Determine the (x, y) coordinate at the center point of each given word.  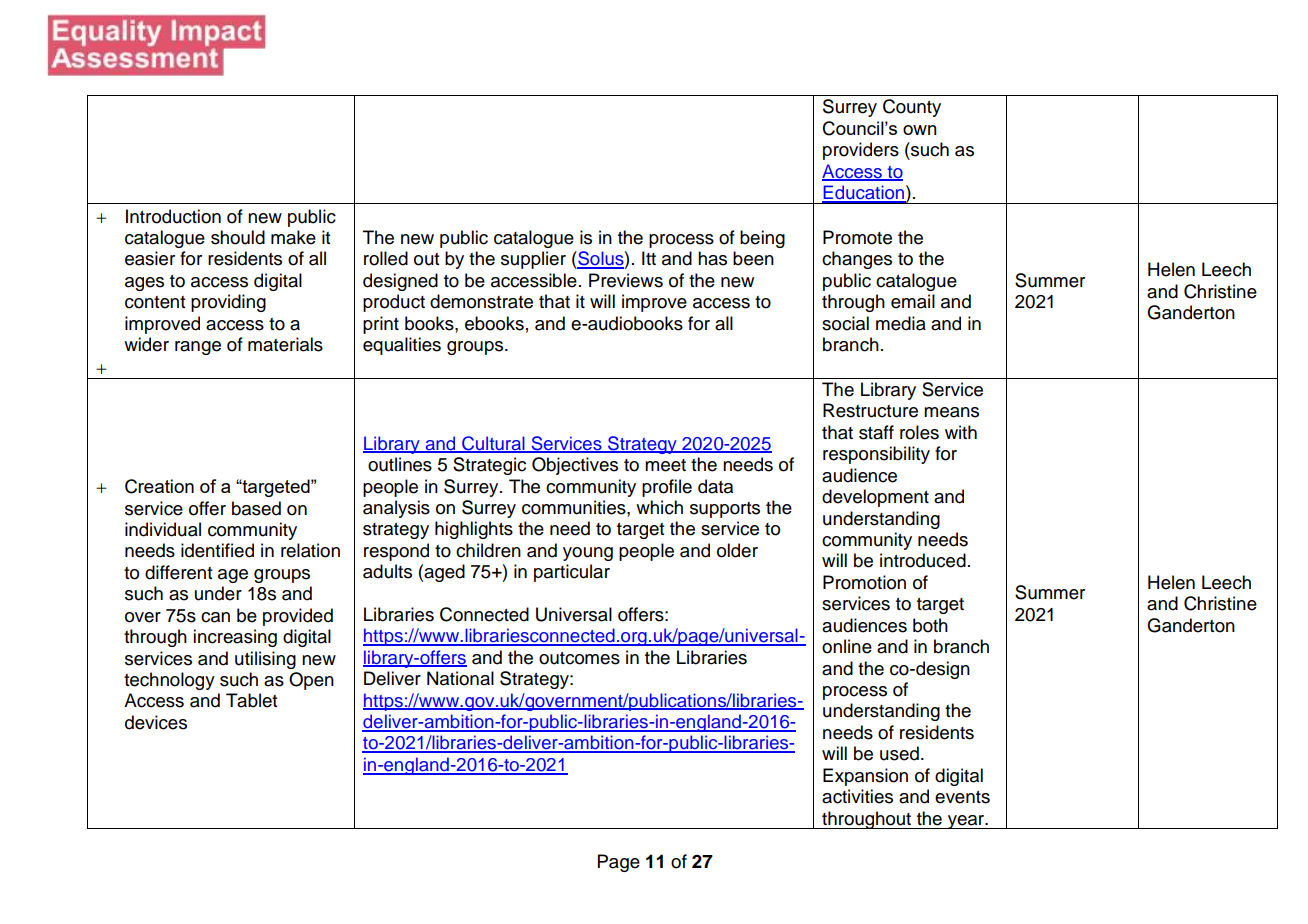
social (845, 323)
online (847, 646)
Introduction (173, 216)
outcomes (579, 658)
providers (861, 151)
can (215, 617)
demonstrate (481, 301)
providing (228, 303)
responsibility (876, 455)
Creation (159, 486)
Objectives (575, 466)
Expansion (865, 777)
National (460, 678)
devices (156, 722)
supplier (533, 260)
